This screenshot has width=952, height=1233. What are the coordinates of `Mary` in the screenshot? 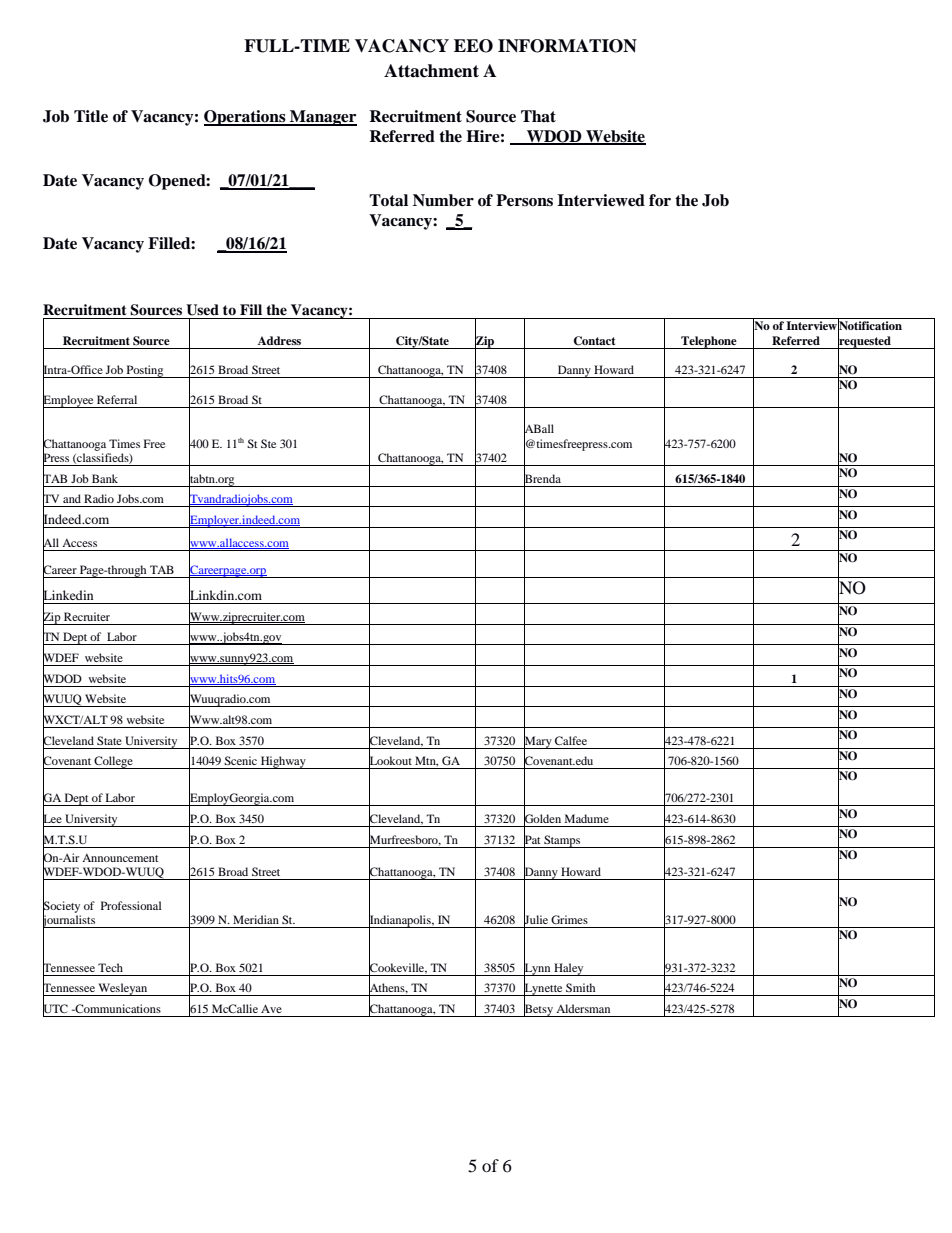 It's located at (538, 742).
